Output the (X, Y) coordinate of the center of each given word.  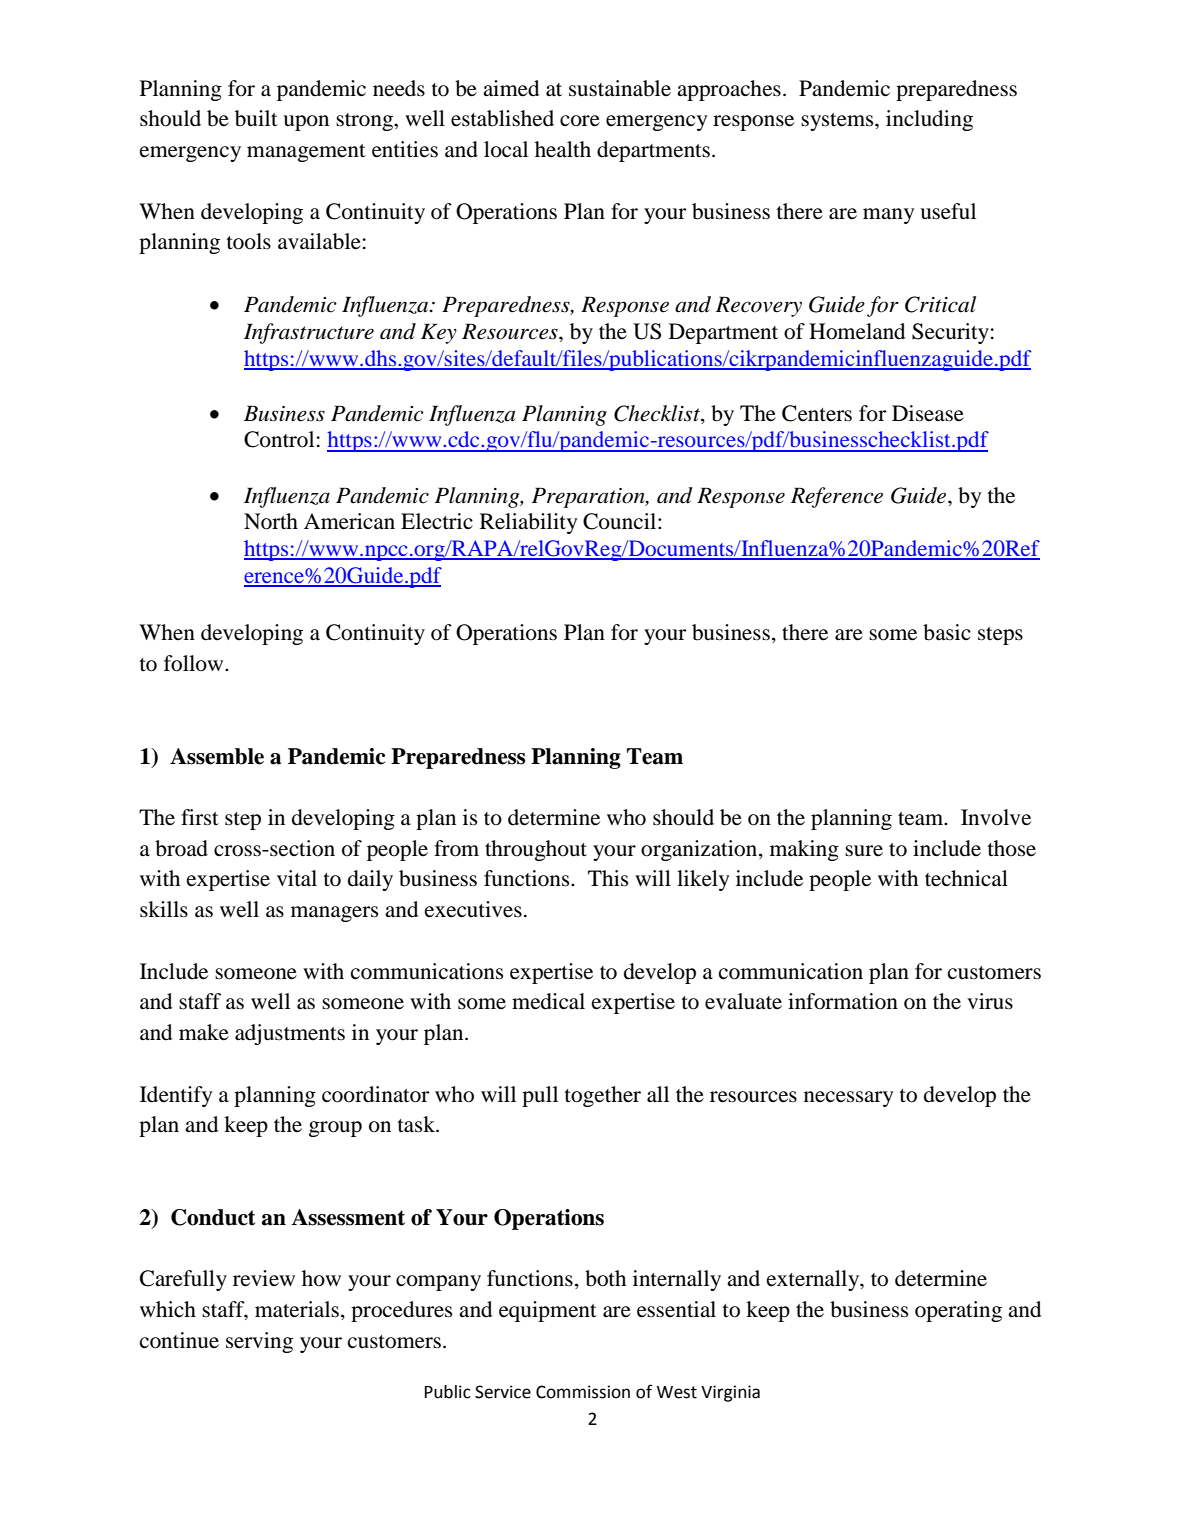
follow (195, 663)
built (256, 118)
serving (259, 1342)
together (603, 1096)
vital (297, 878)
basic (947, 632)
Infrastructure (309, 333)
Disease (928, 413)
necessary (848, 1099)
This (608, 878)
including (929, 120)
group (335, 1129)
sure (864, 851)
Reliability (528, 523)
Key (439, 333)
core (580, 121)
